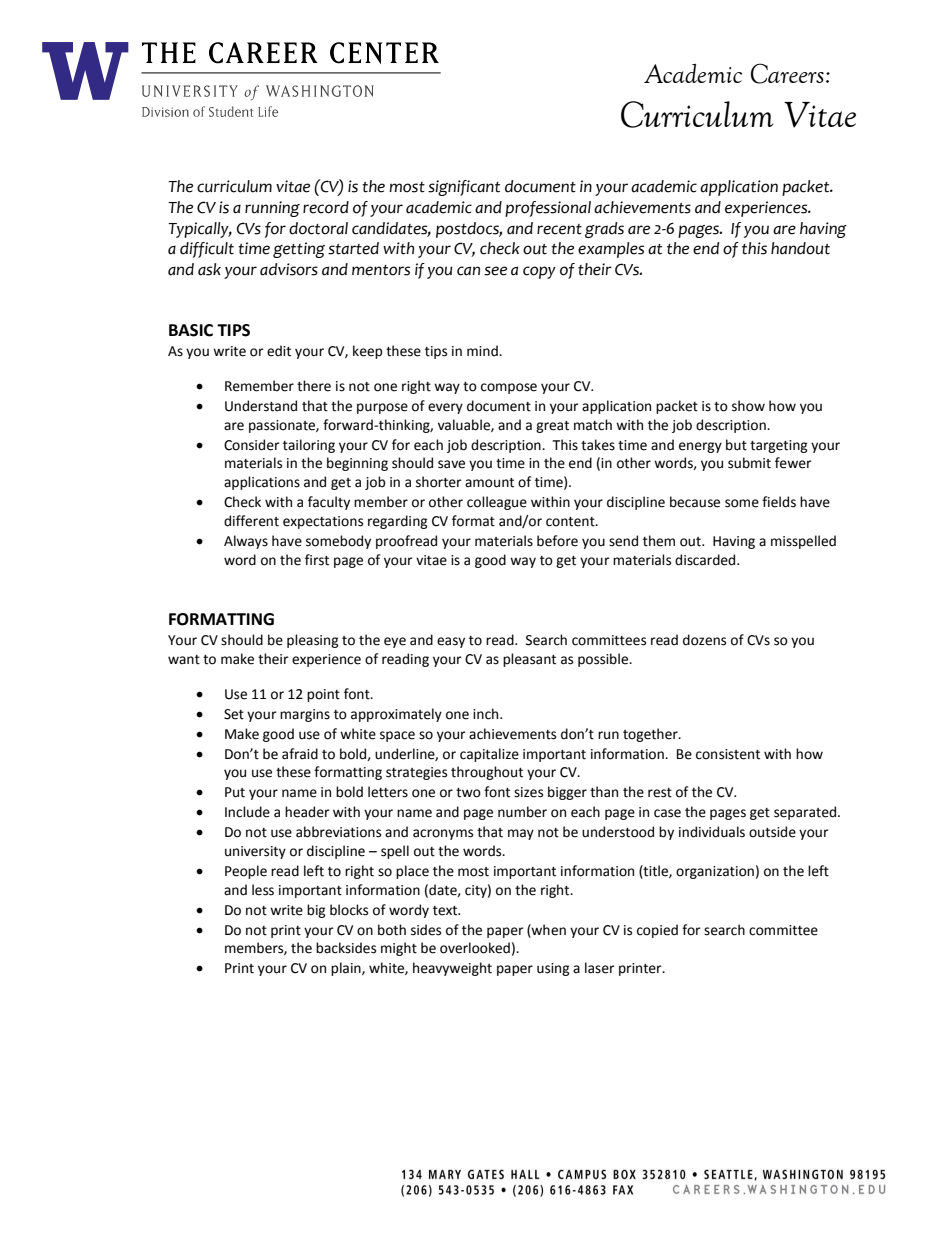 The height and width of the document is (1233, 952). I want to click on pleasing, so click(313, 641).
